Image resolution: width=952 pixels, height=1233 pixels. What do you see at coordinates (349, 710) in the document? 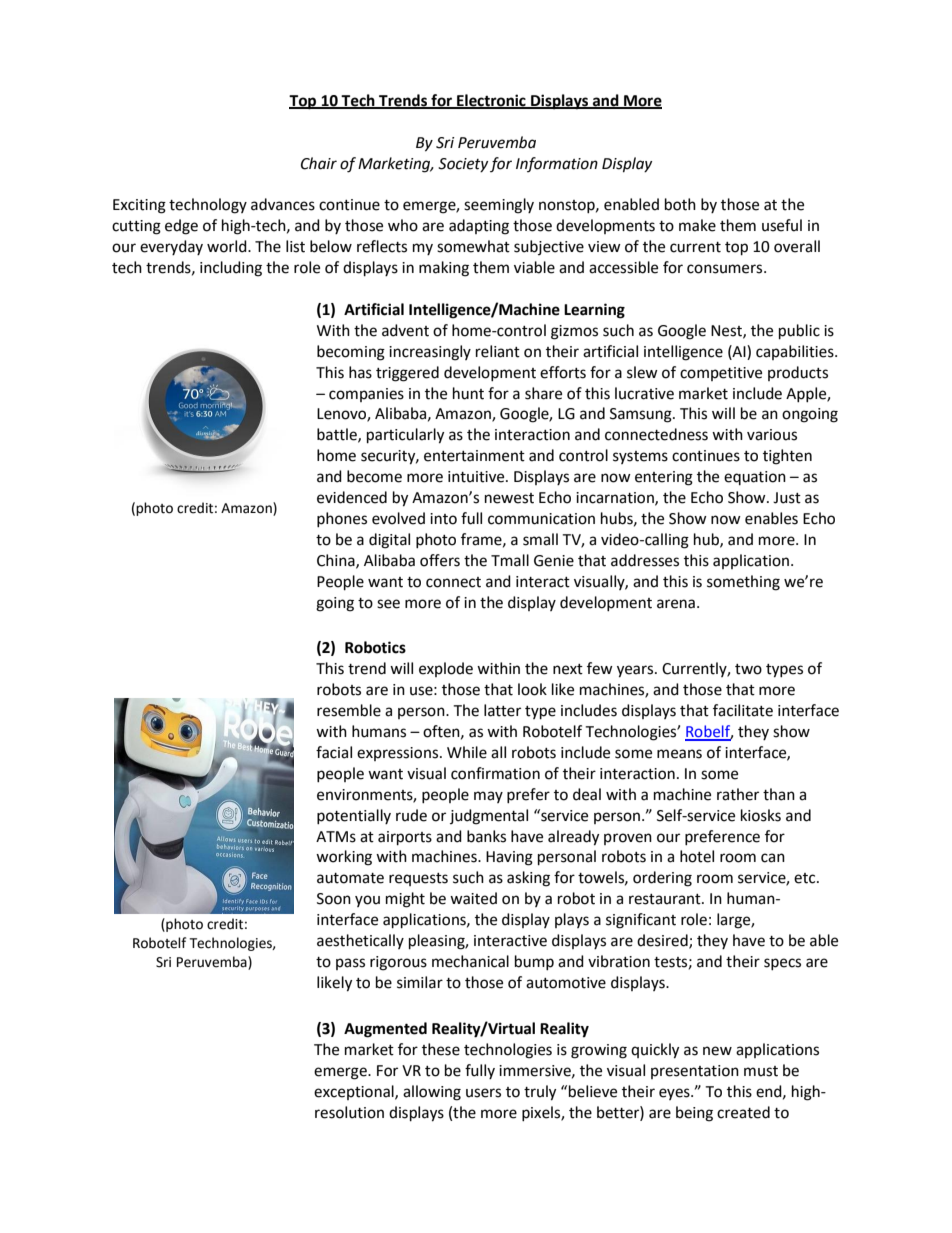
I see `resemble` at bounding box center [349, 710].
